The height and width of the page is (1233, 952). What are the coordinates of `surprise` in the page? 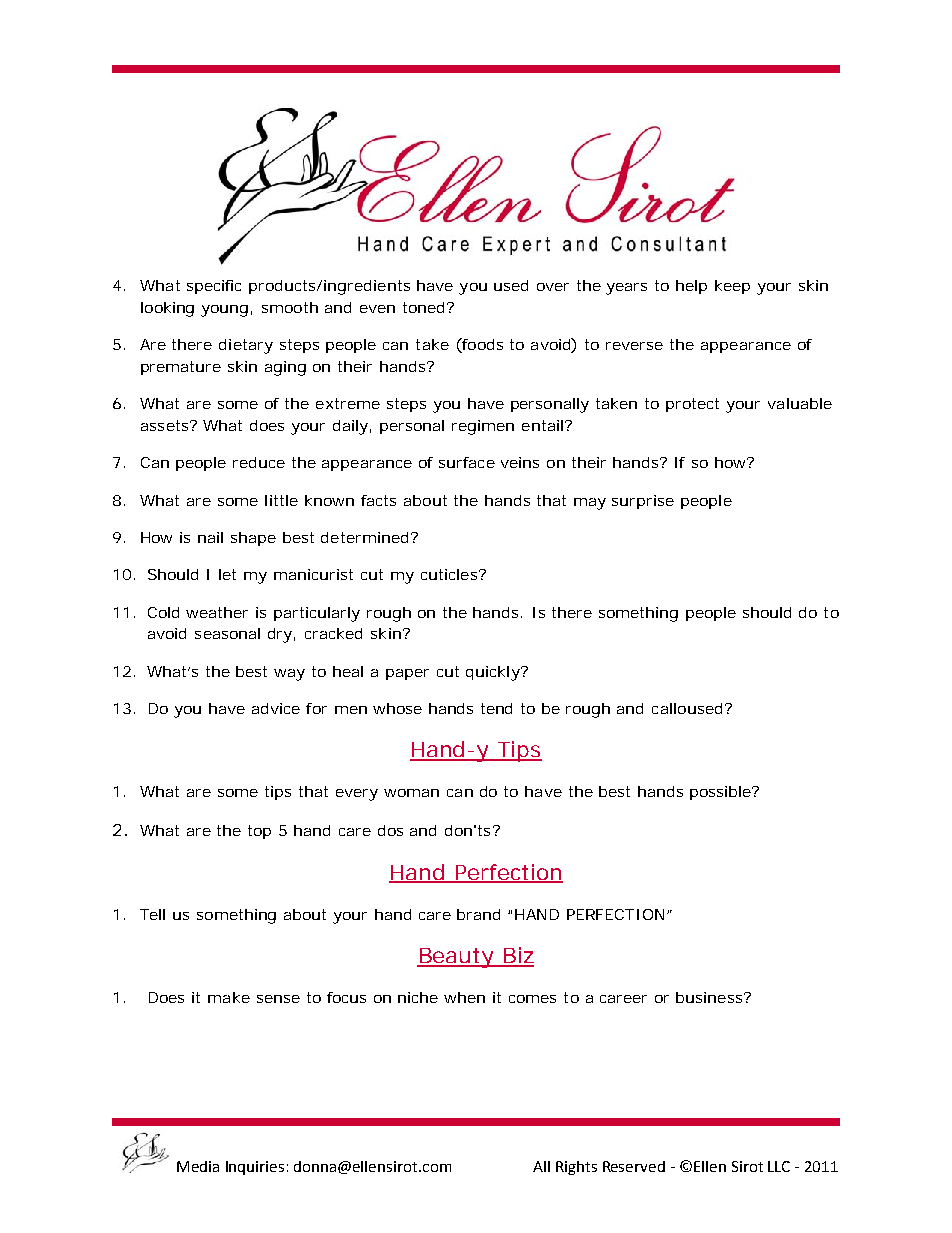 It's located at (643, 502).
